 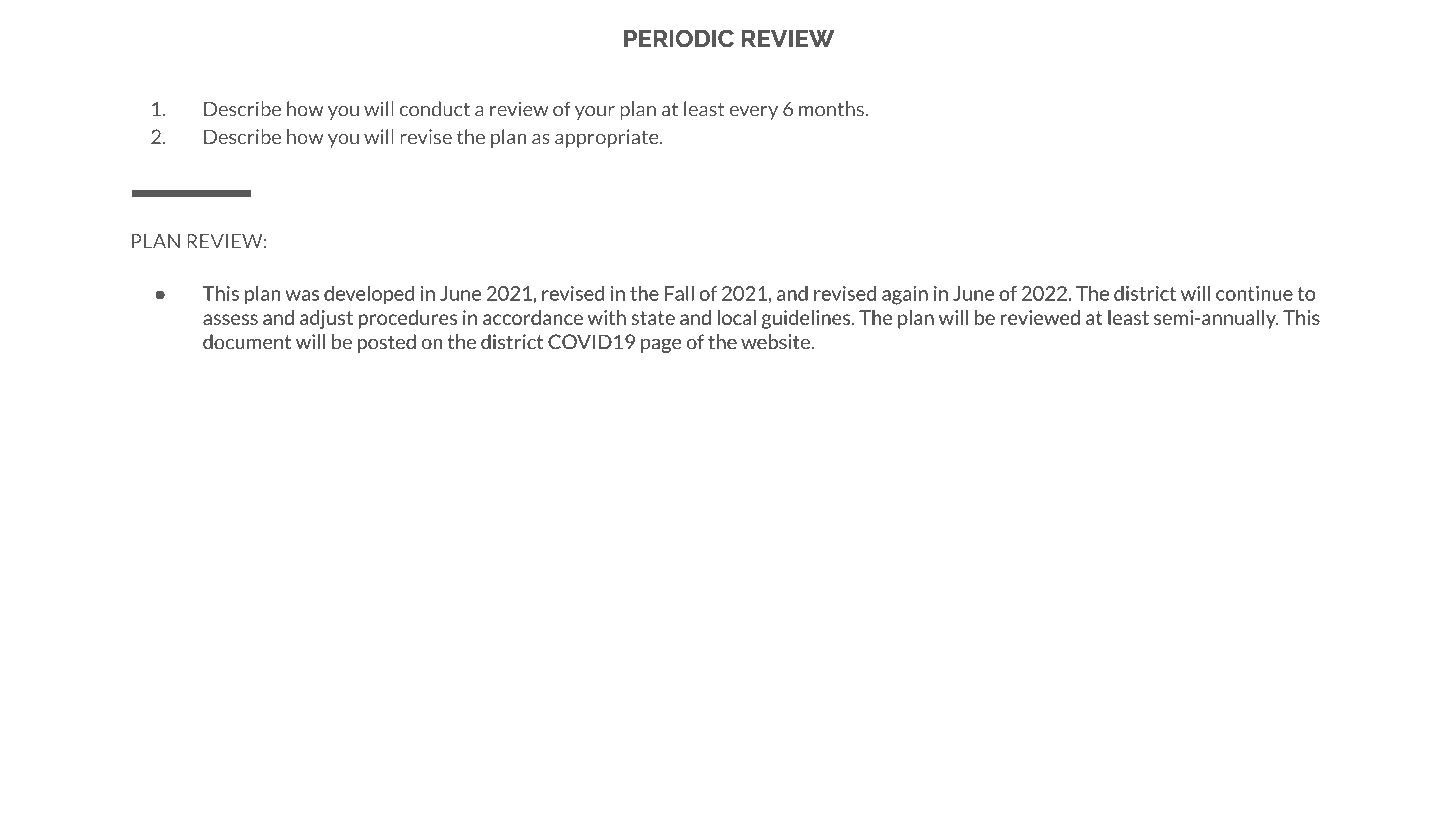 I want to click on posted, so click(x=387, y=343).
